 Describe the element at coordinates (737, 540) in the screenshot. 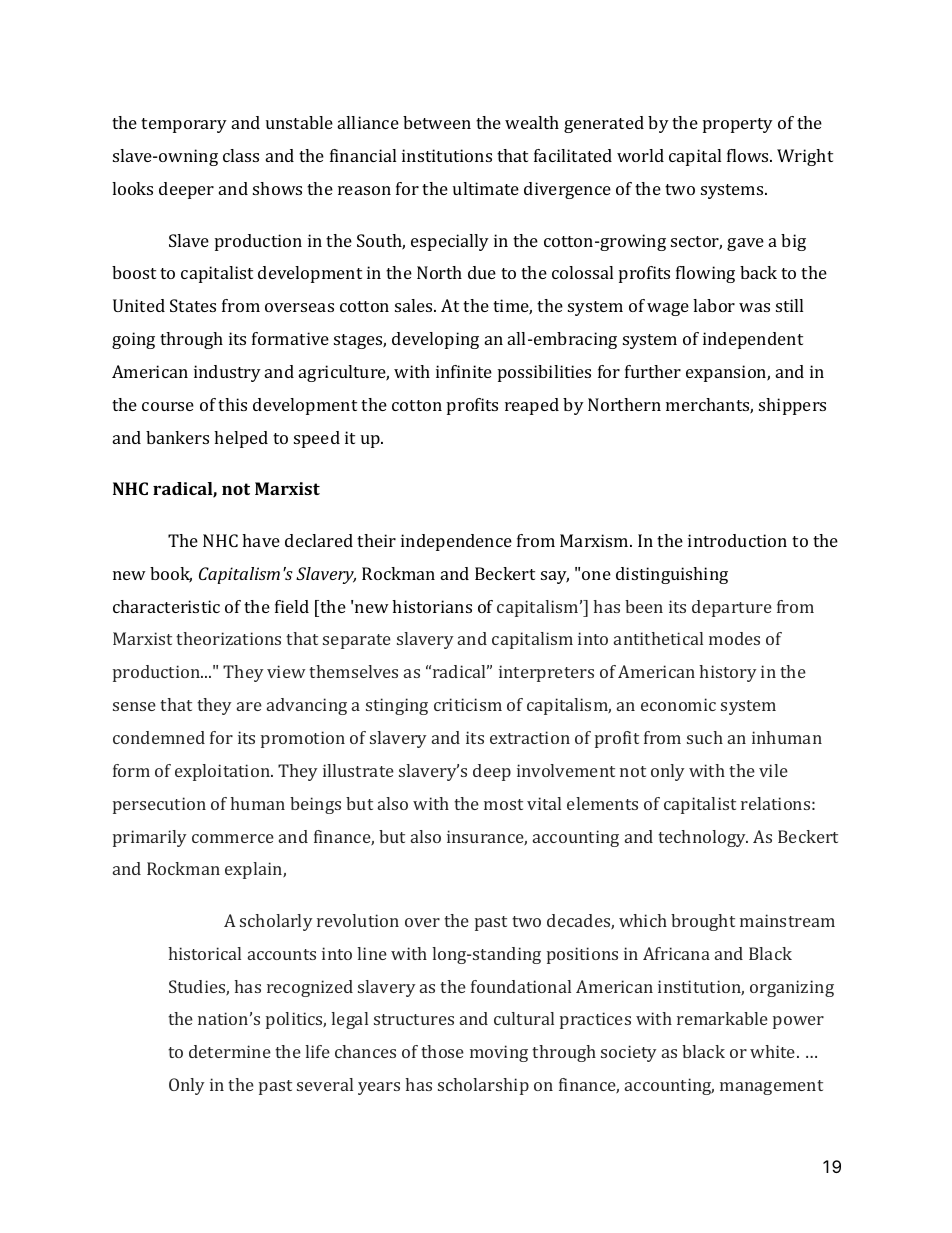

I see `introduction` at that location.
